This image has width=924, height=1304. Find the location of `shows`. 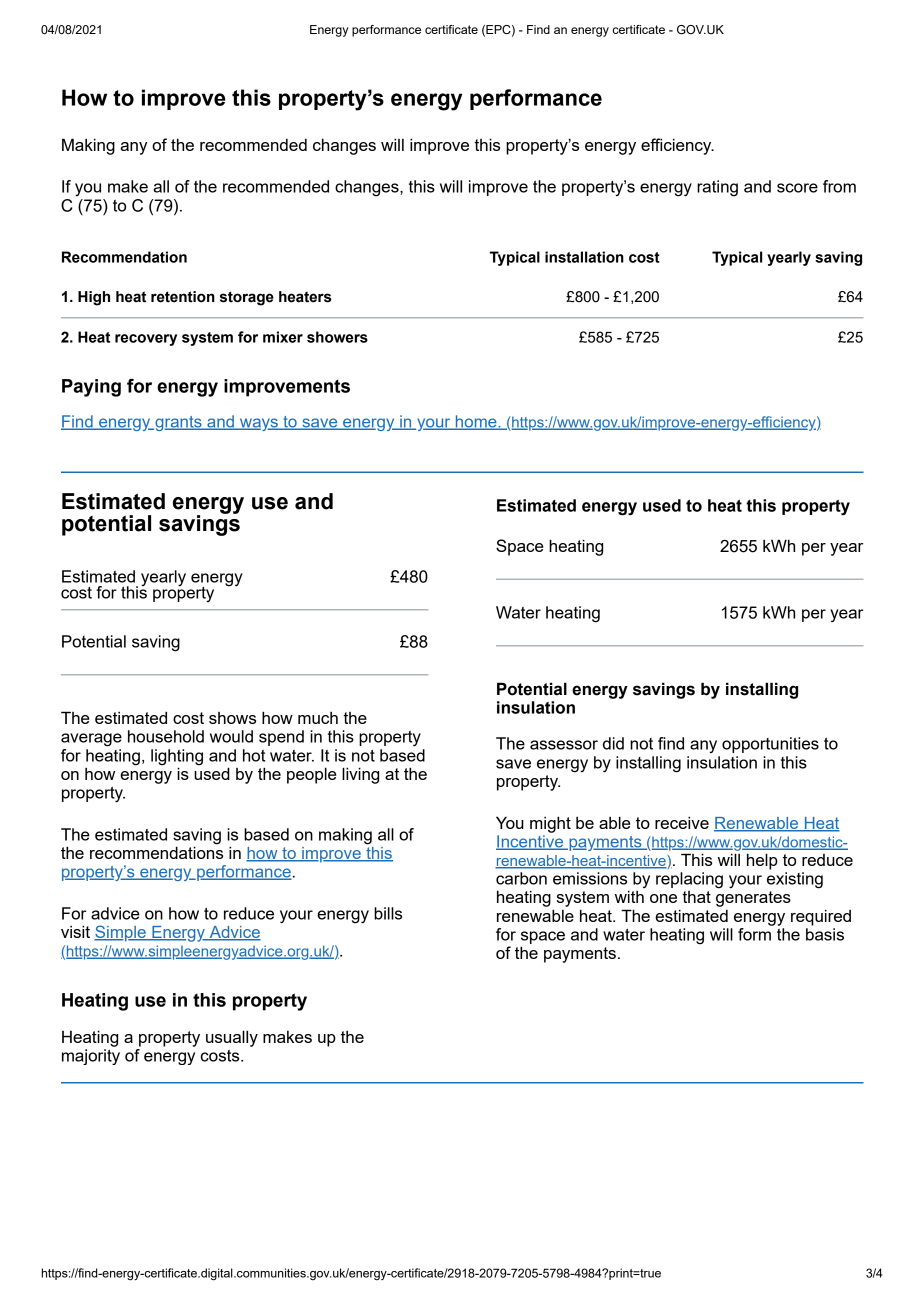

shows is located at coordinates (232, 718).
